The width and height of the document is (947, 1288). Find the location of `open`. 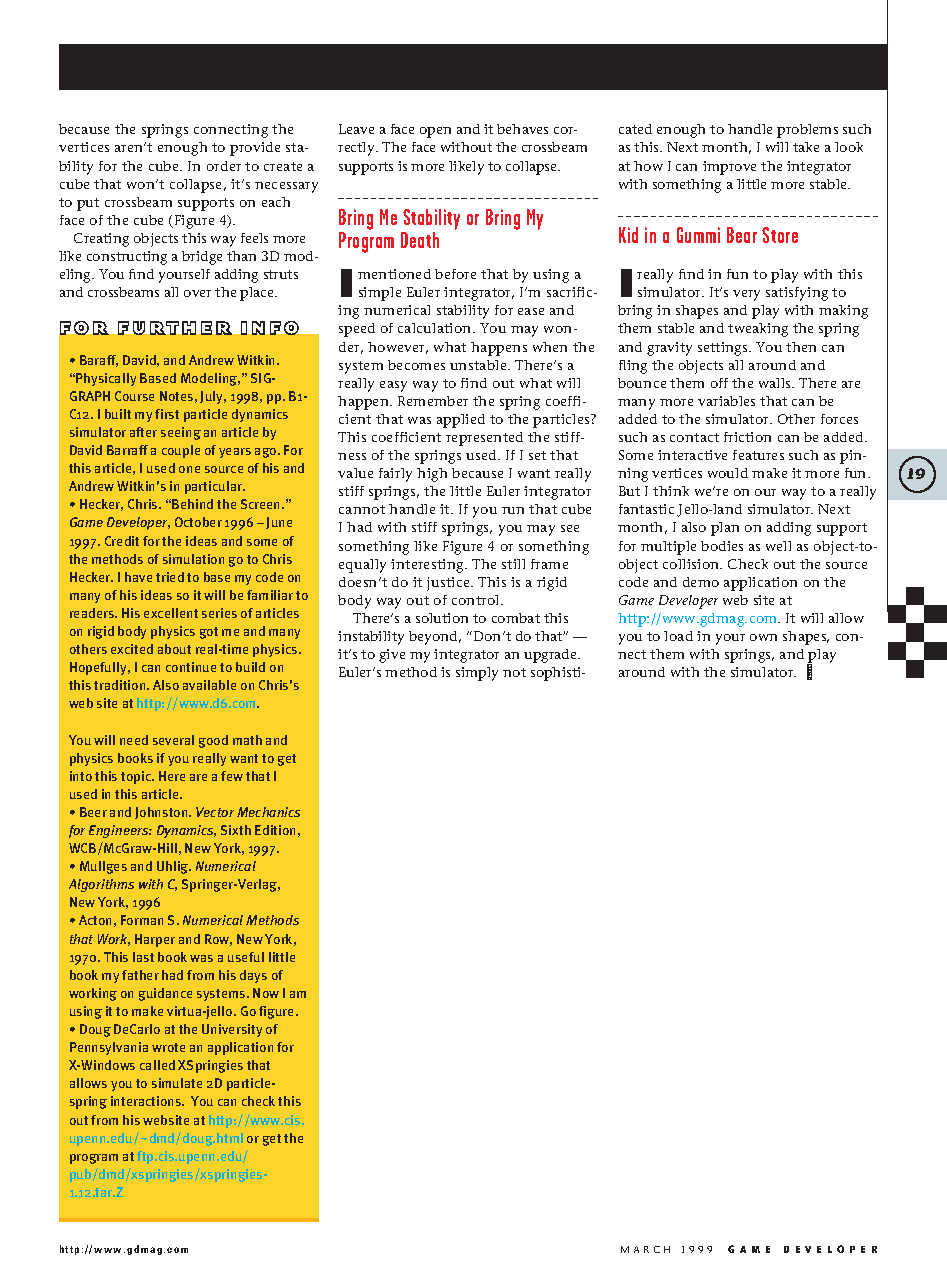

open is located at coordinates (435, 132).
